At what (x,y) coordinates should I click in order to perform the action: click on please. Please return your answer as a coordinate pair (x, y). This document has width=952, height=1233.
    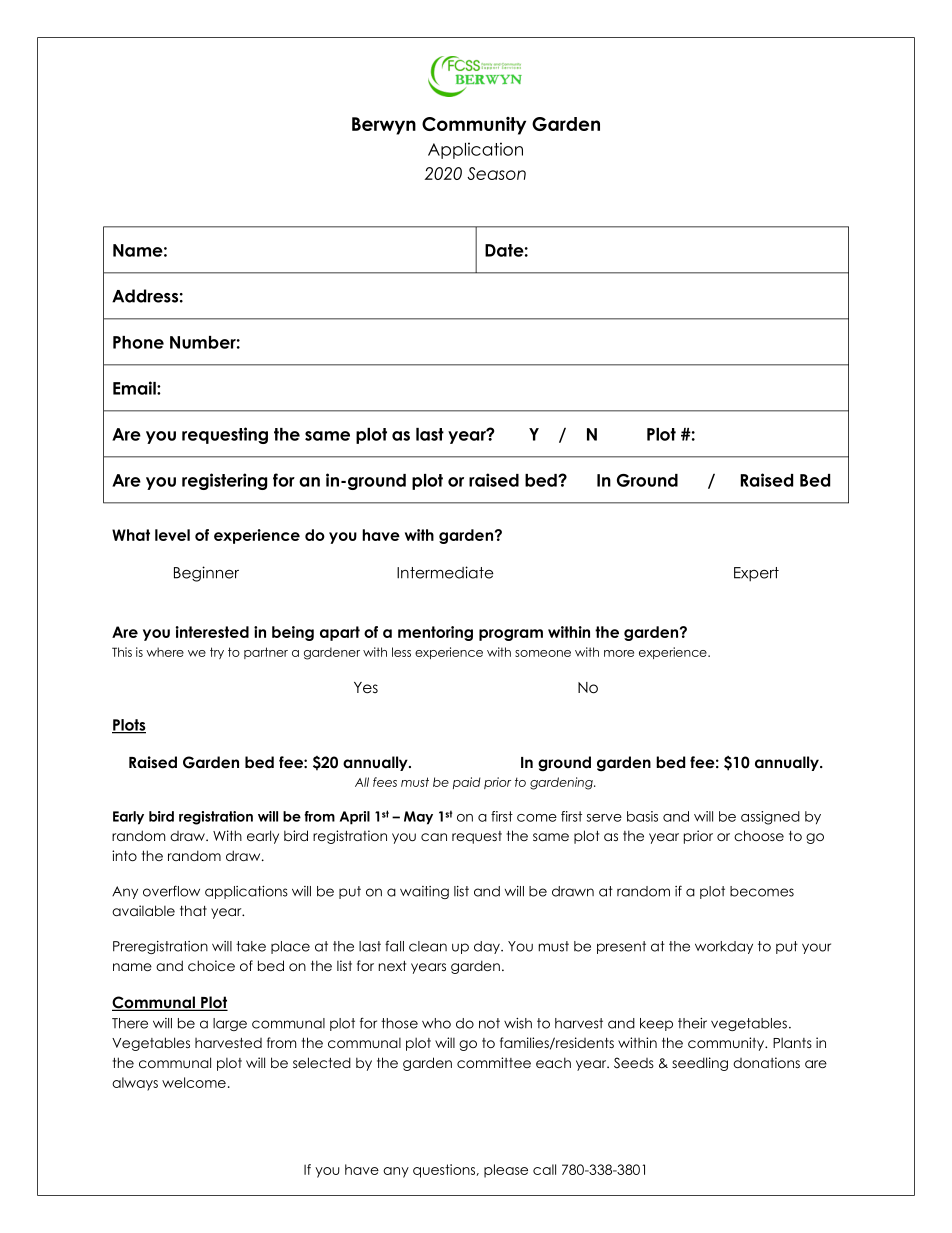
    Looking at the image, I should click on (506, 1171).
